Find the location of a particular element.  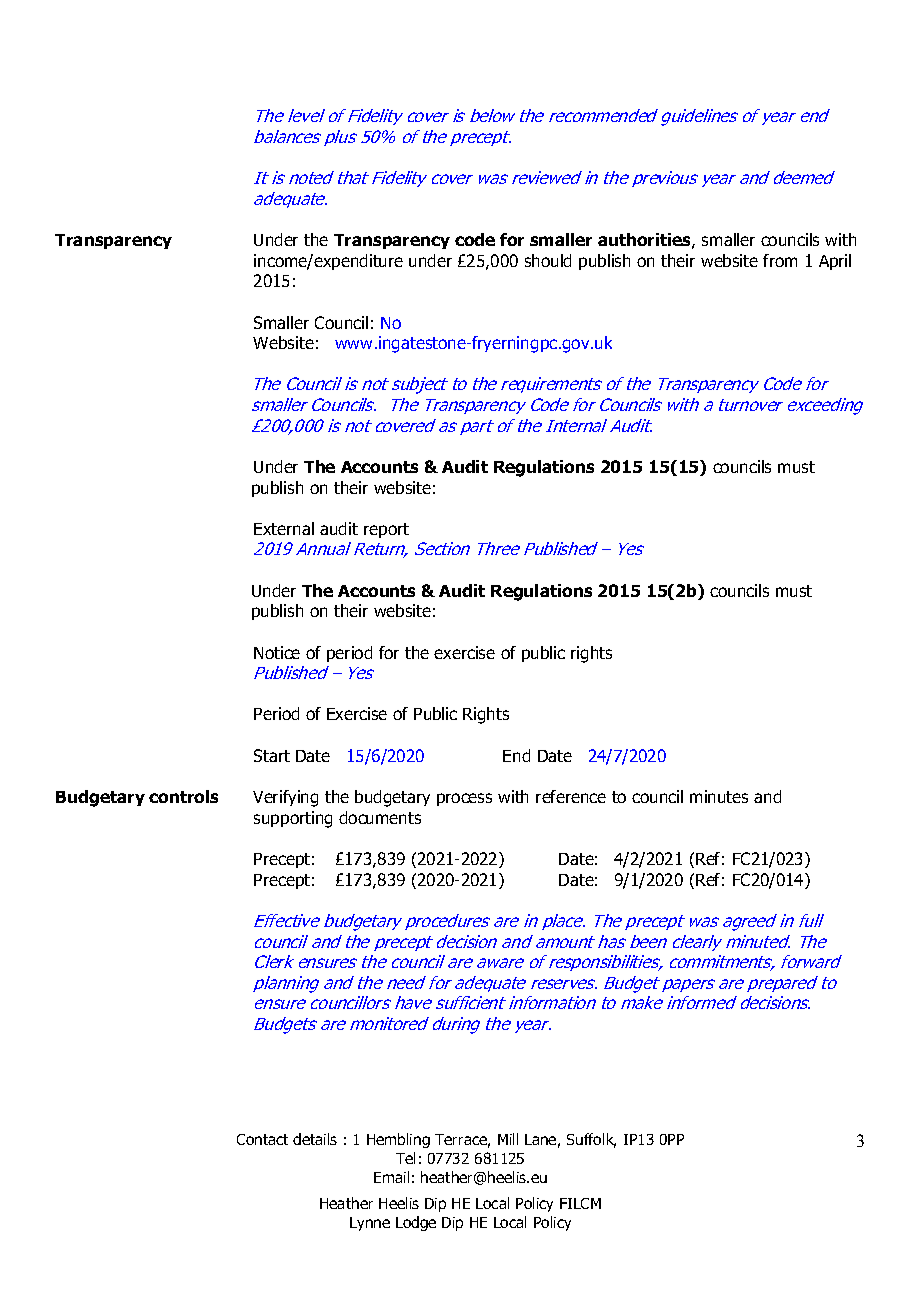

from is located at coordinates (780, 260).
